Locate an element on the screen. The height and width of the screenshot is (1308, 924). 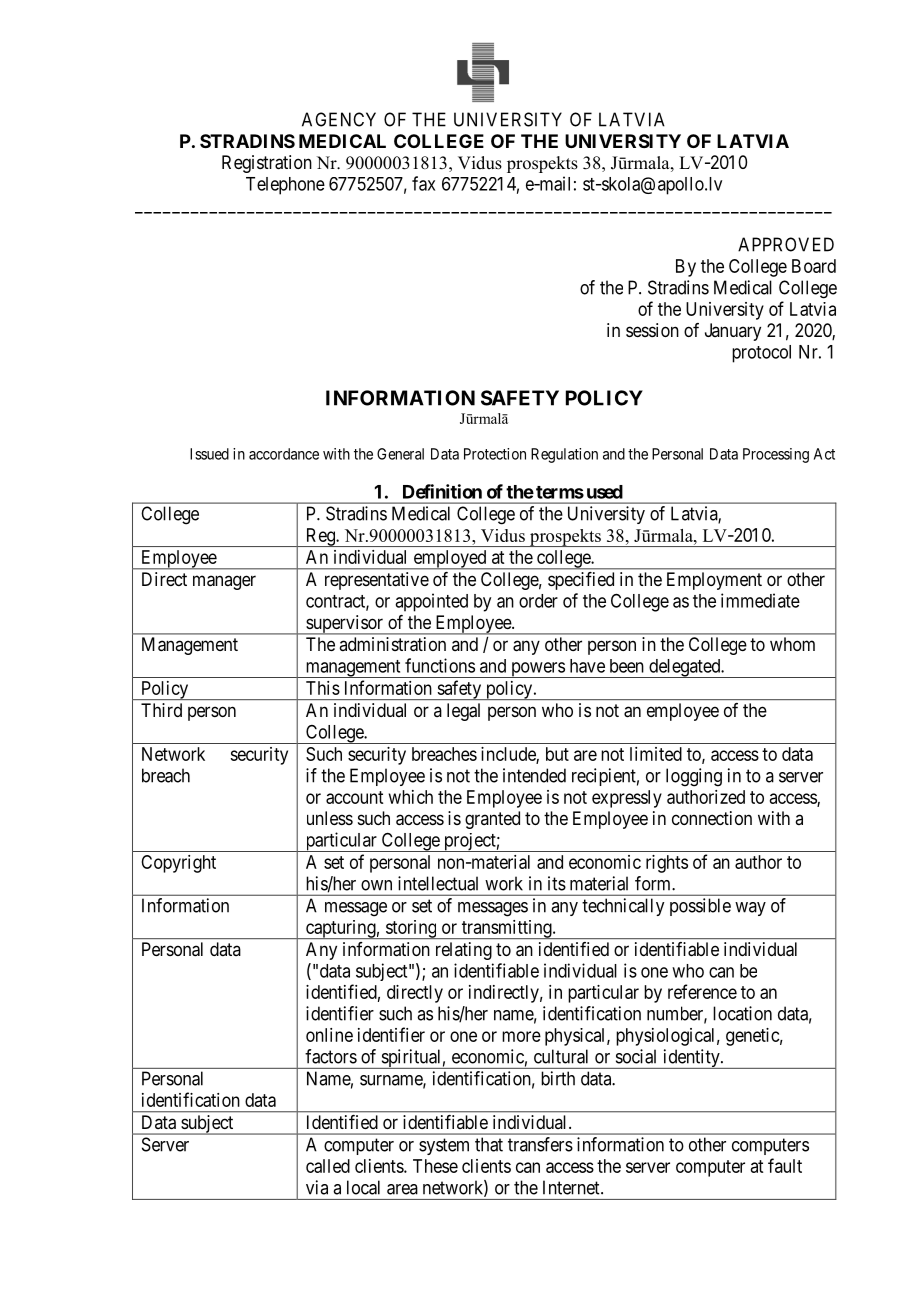
fault is located at coordinates (785, 1165).
